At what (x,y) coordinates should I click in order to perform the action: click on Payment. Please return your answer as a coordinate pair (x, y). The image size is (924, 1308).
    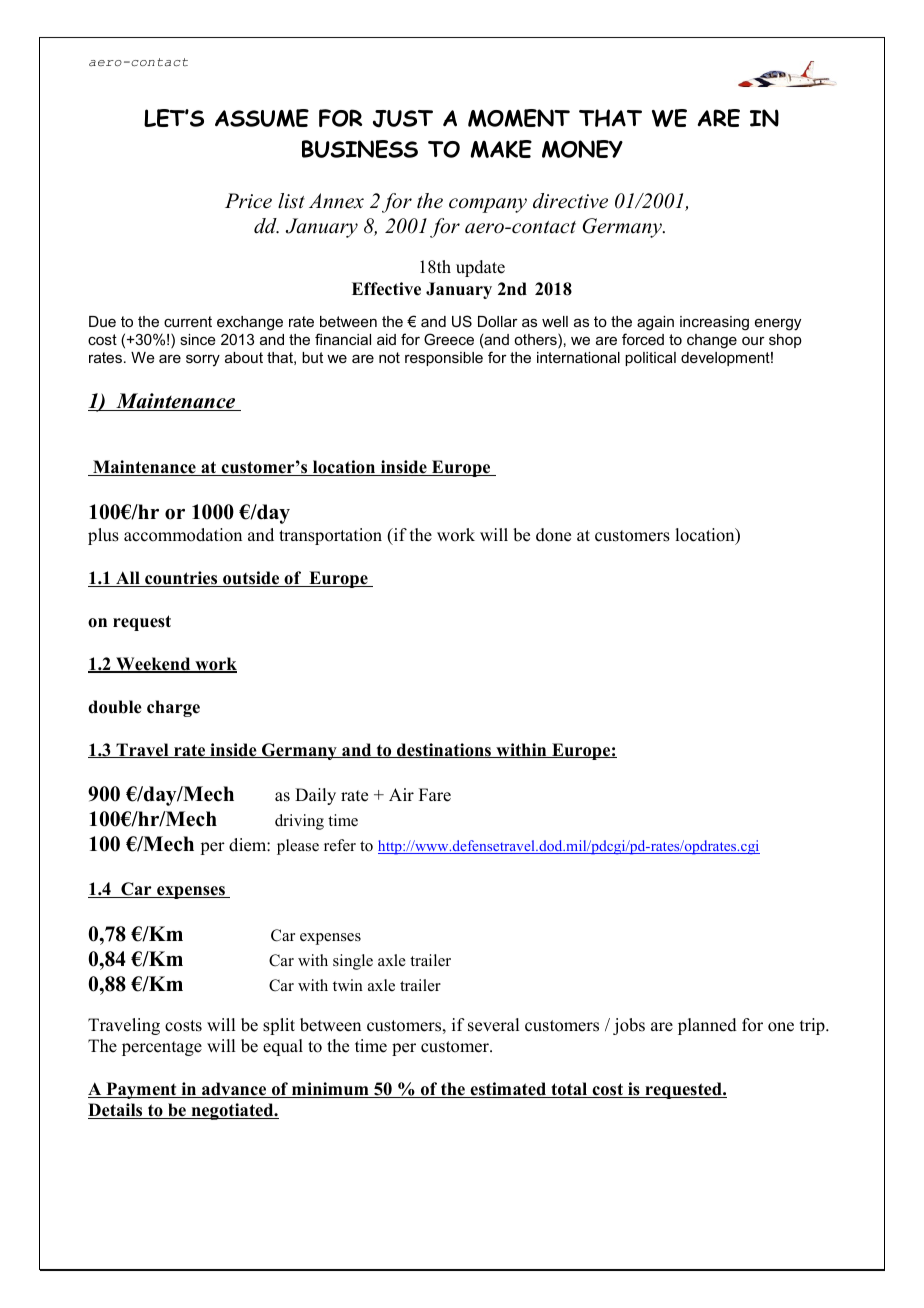
    Looking at the image, I should click on (141, 1090).
